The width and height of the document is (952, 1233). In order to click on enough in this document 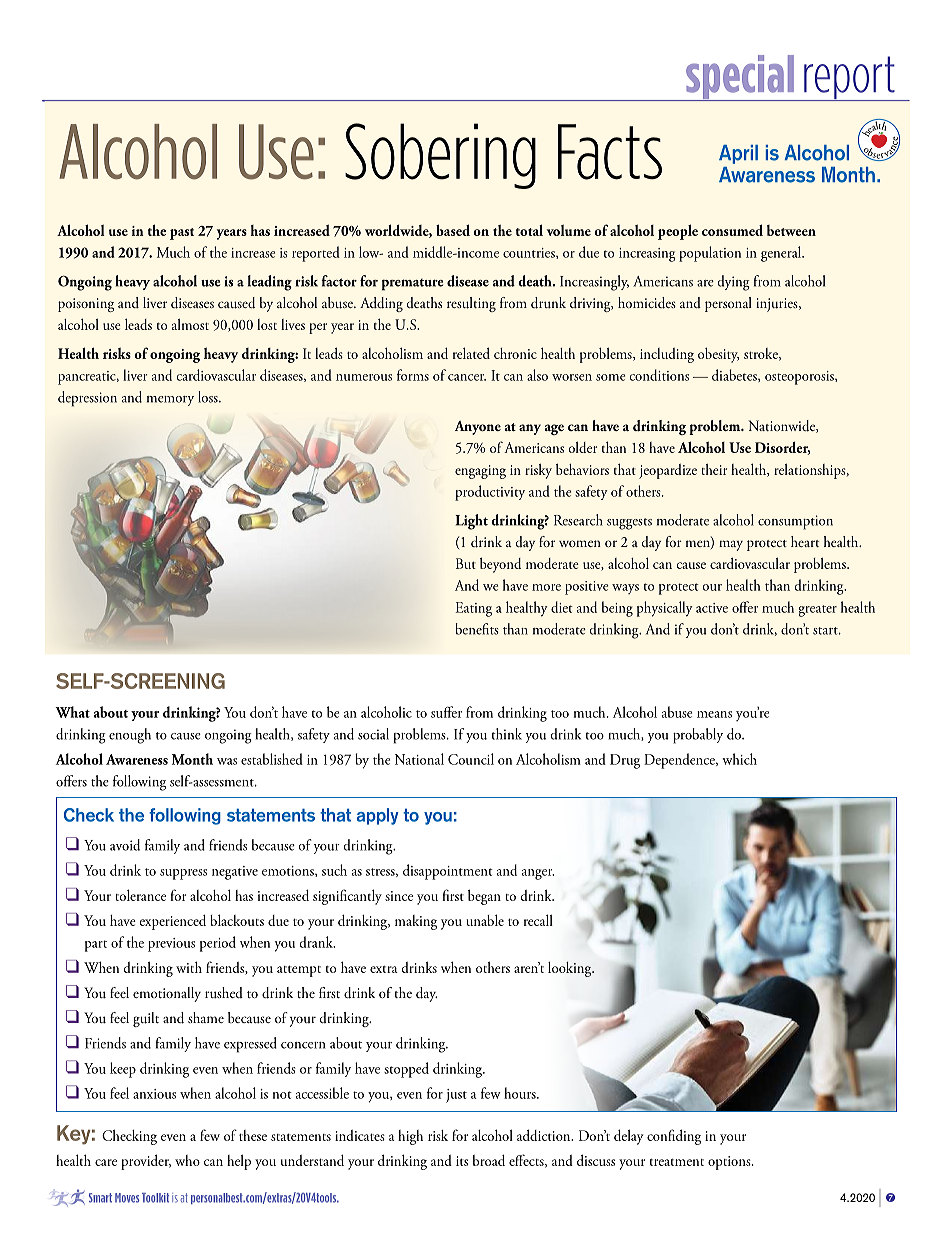, I will do `click(130, 736)`.
